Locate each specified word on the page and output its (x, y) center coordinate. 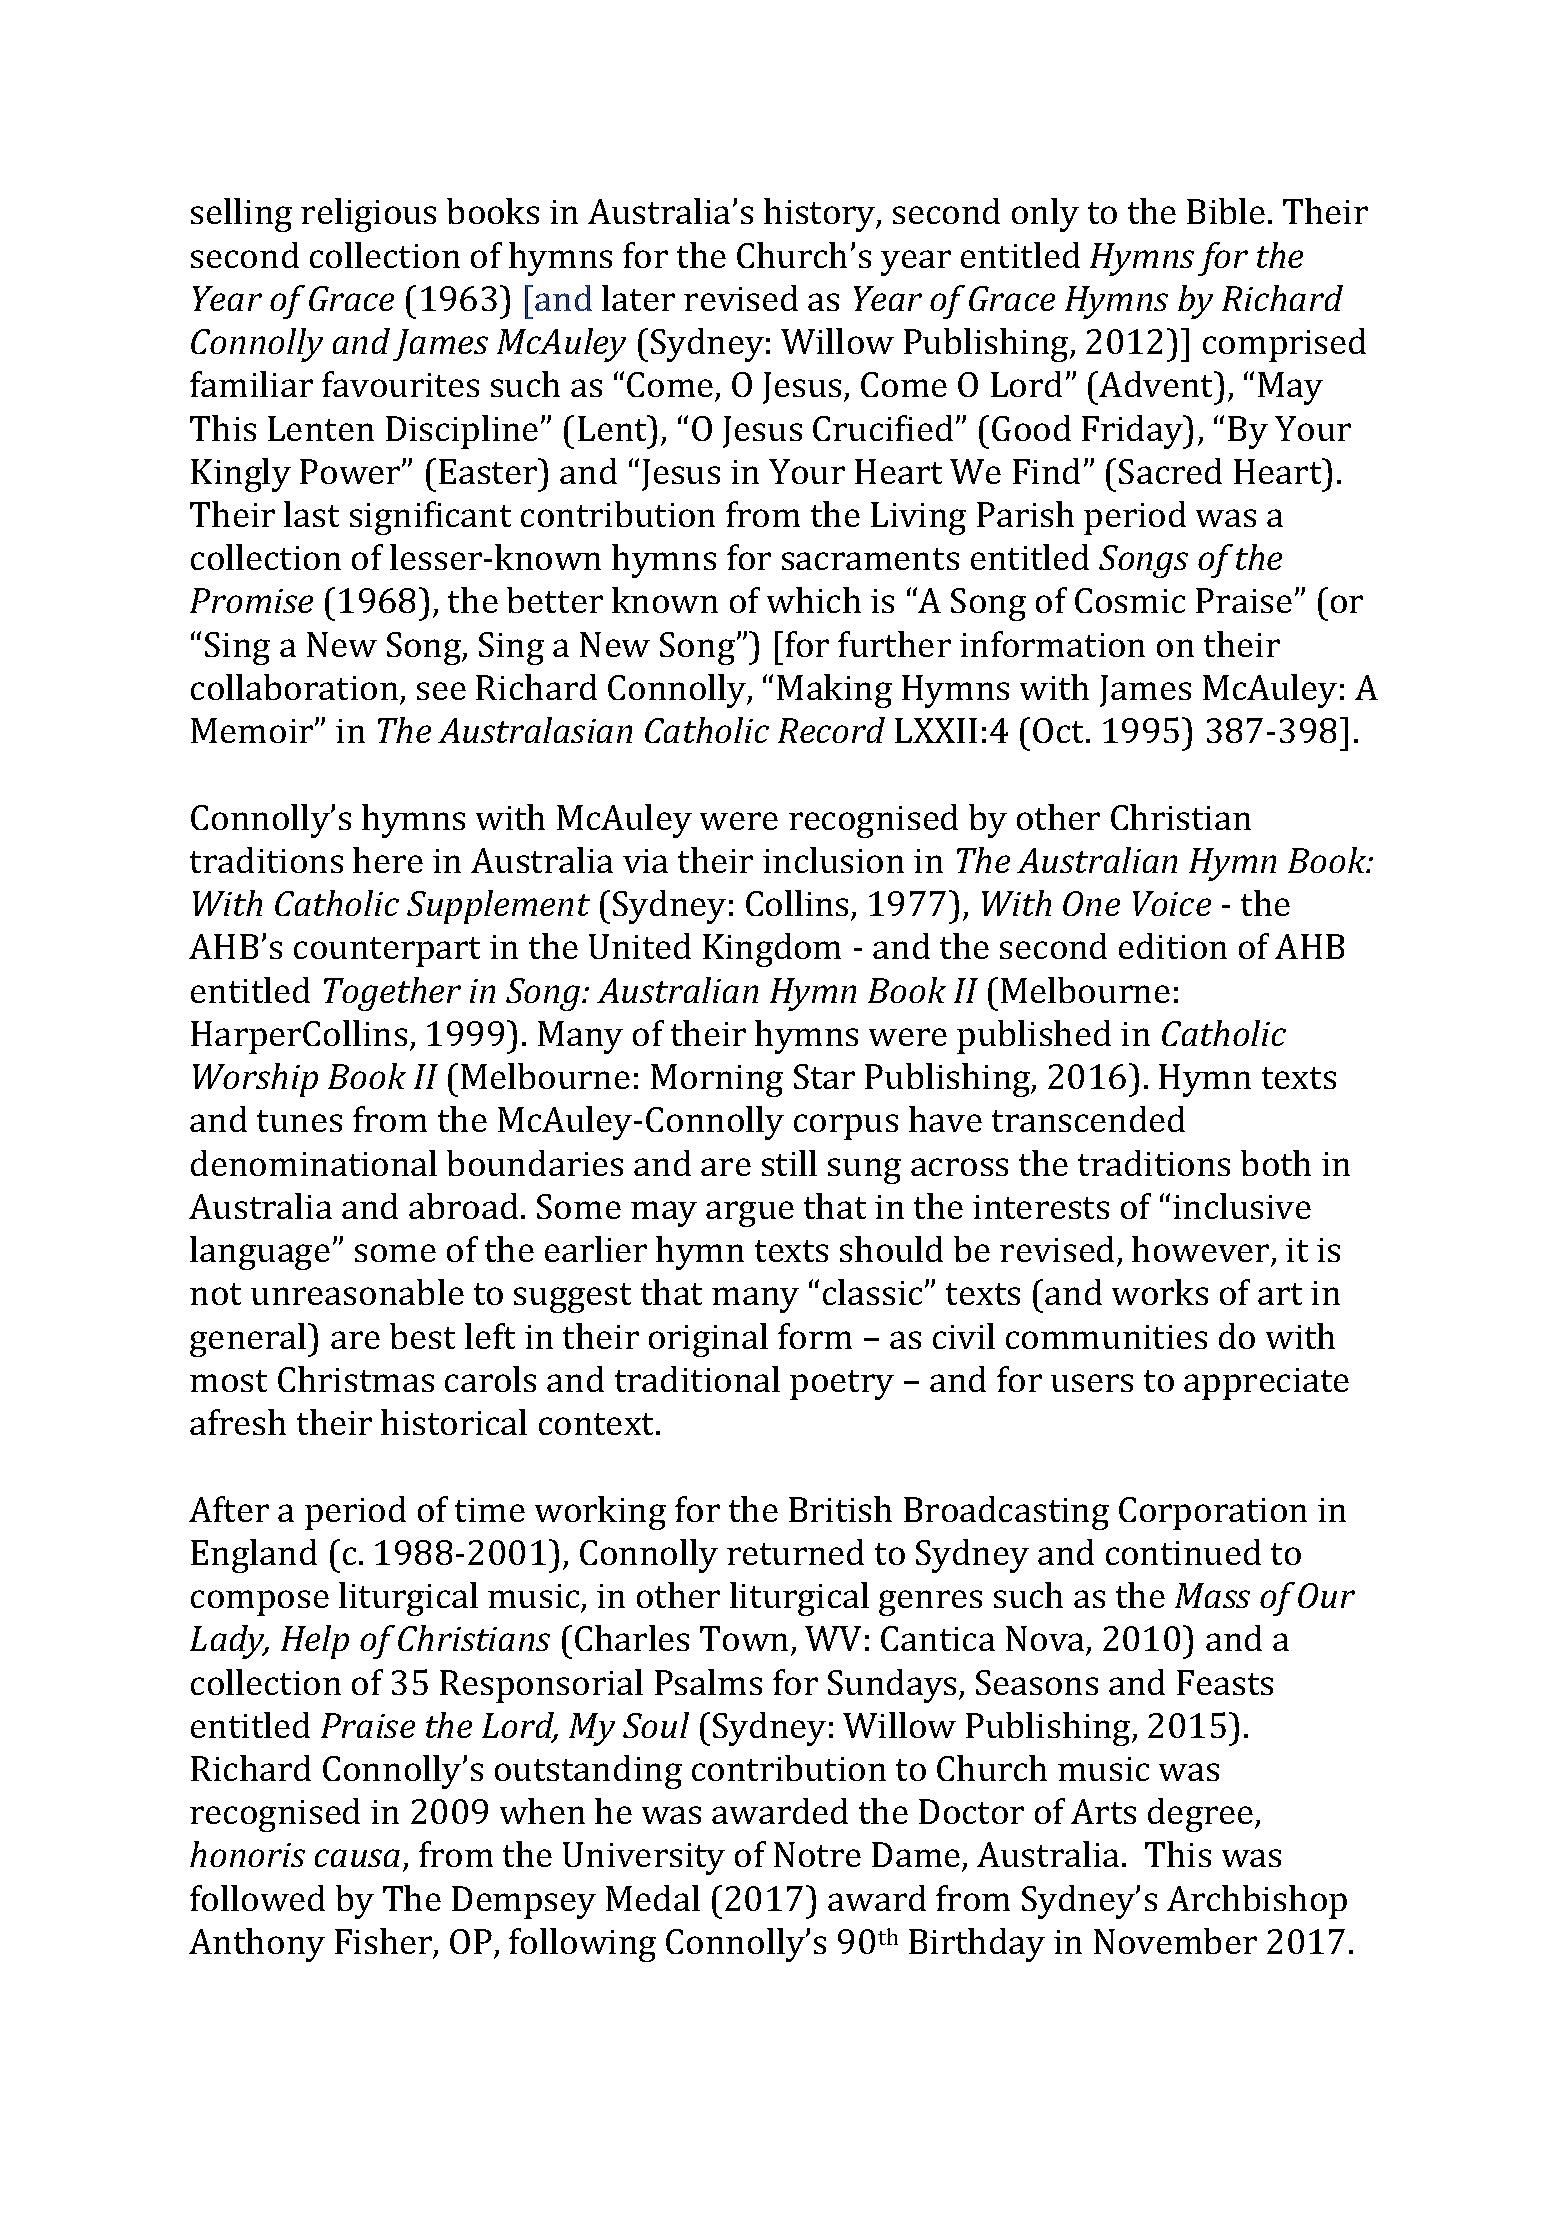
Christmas (356, 1379)
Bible (1226, 211)
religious (368, 215)
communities (1106, 1337)
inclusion (833, 860)
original (708, 1340)
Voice (1172, 903)
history (821, 215)
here (388, 860)
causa (357, 1858)
